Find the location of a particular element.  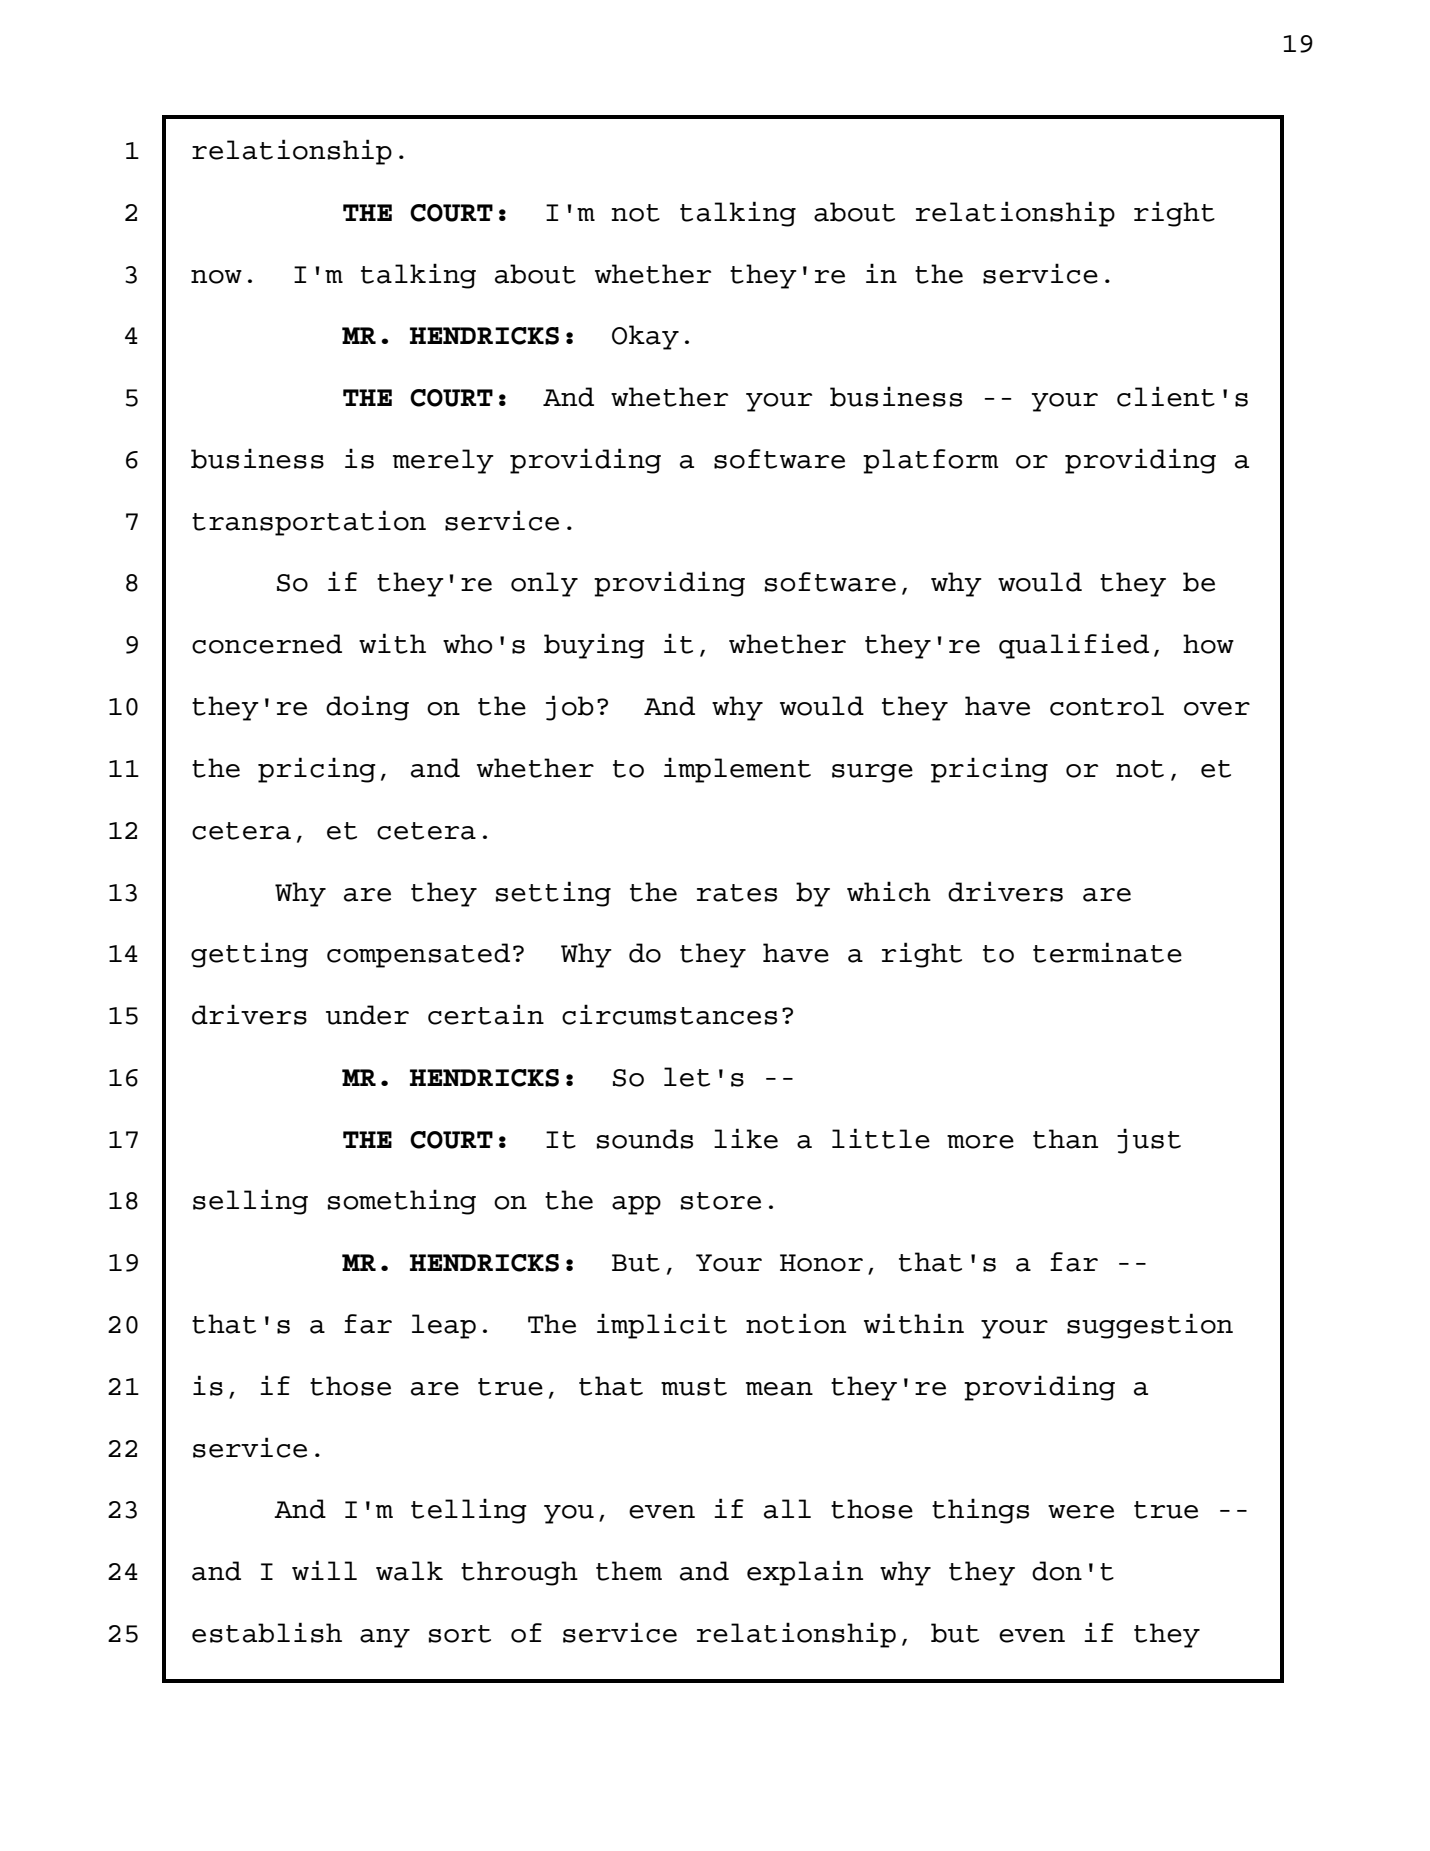

concerned is located at coordinates (267, 644).
